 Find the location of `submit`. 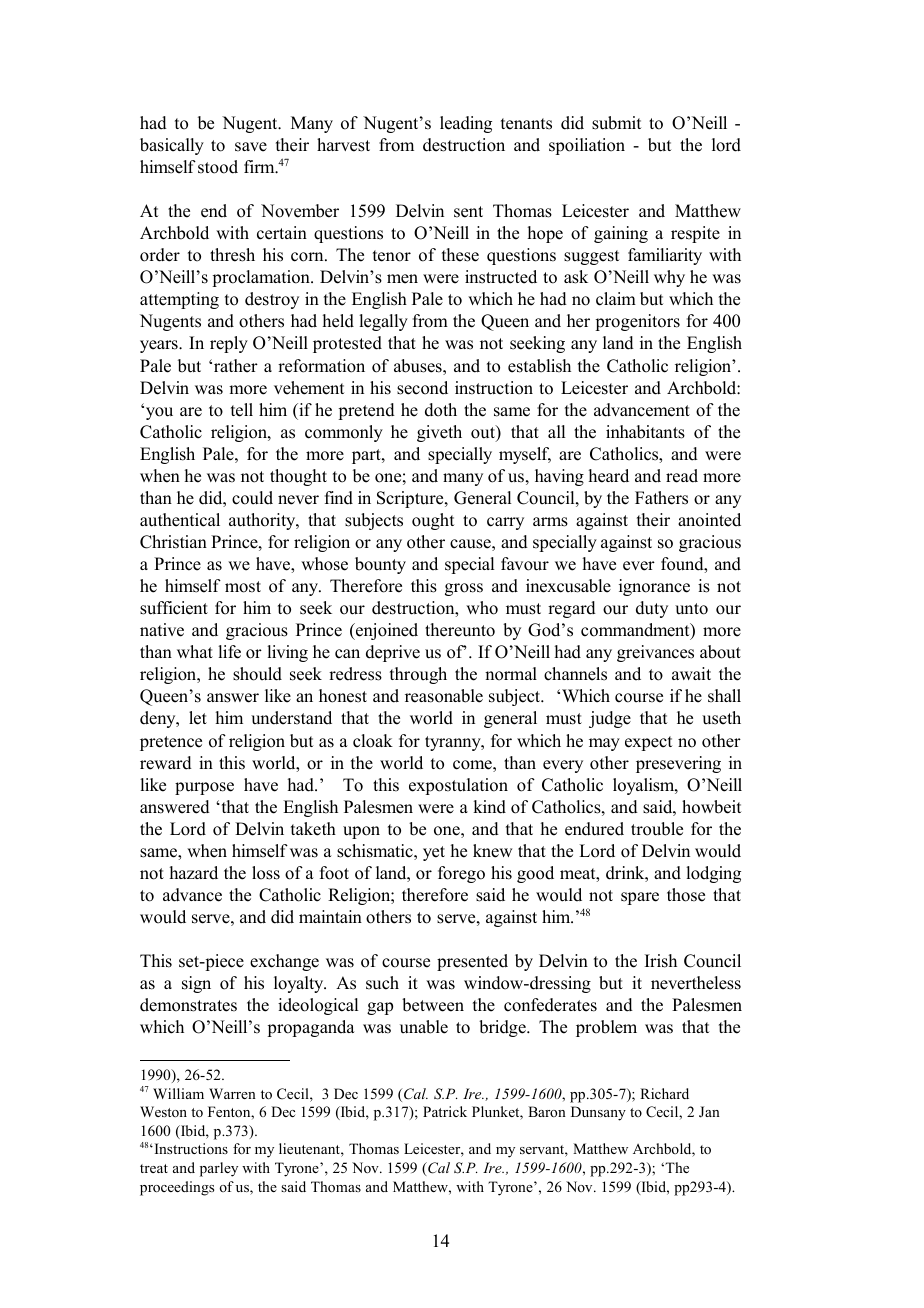

submit is located at coordinates (616, 123).
